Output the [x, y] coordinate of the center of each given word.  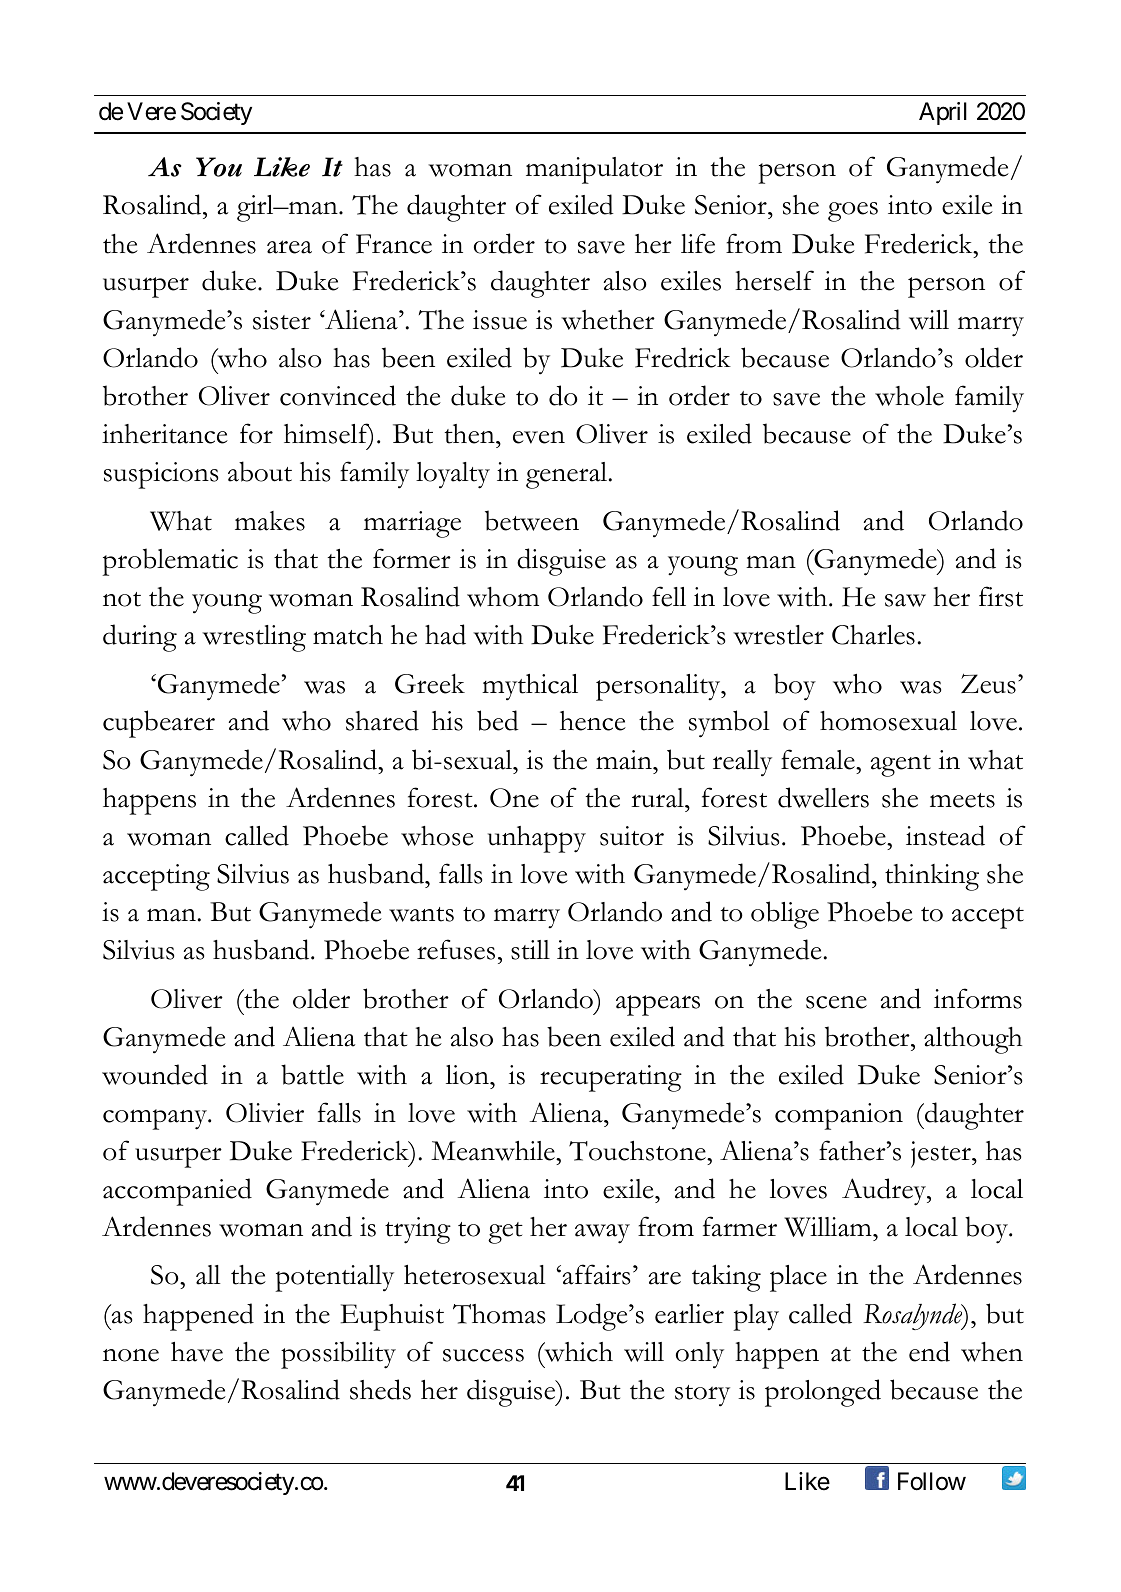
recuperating [611, 1078]
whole [909, 396]
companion [839, 1116]
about [260, 471]
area [289, 247]
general [568, 475]
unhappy [537, 839]
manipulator [594, 170]
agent [901, 766]
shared [382, 720]
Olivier [265, 1113]
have [197, 1352]
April [943, 113]
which [577, 1352]
